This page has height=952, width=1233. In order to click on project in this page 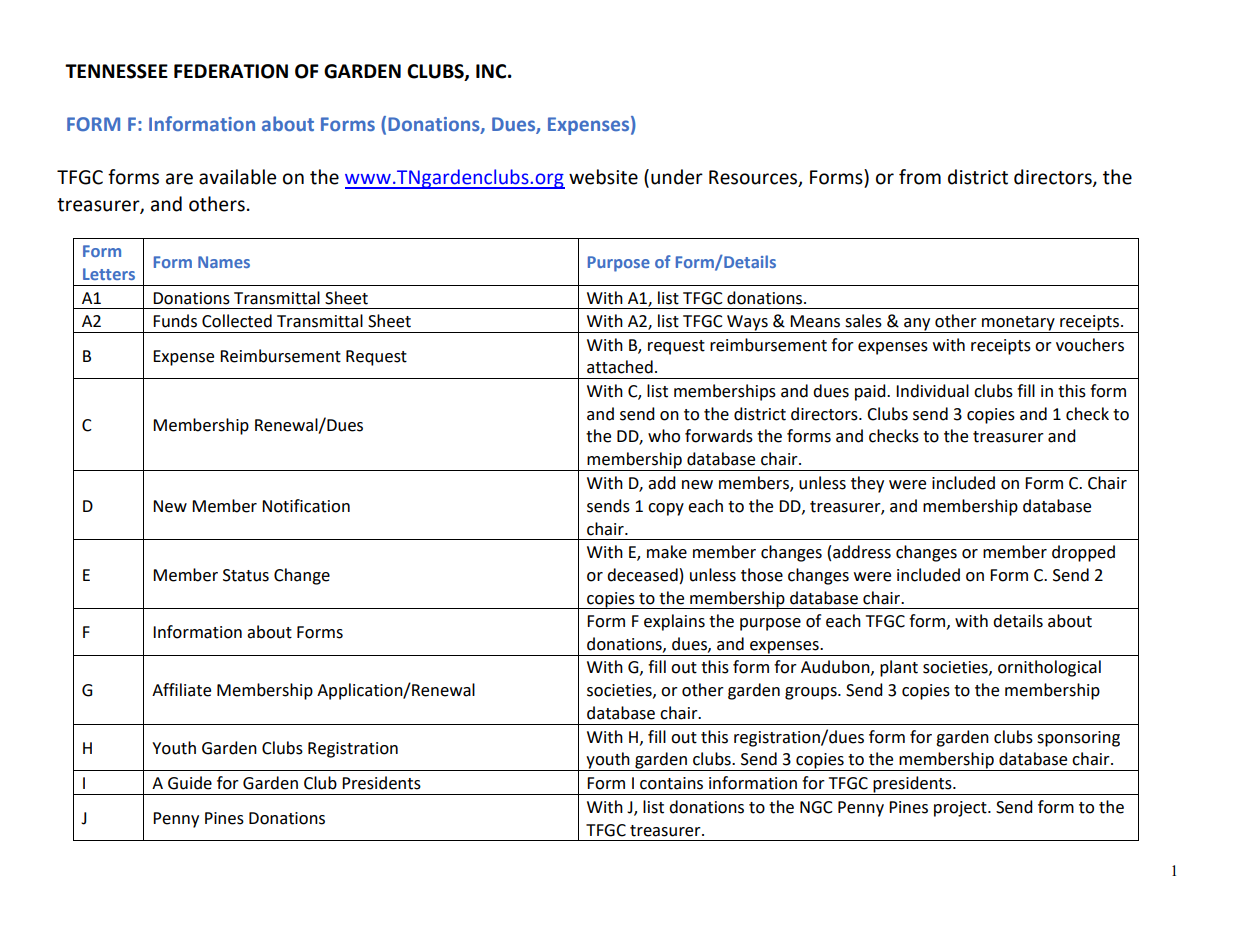, I will do `click(961, 809)`.
